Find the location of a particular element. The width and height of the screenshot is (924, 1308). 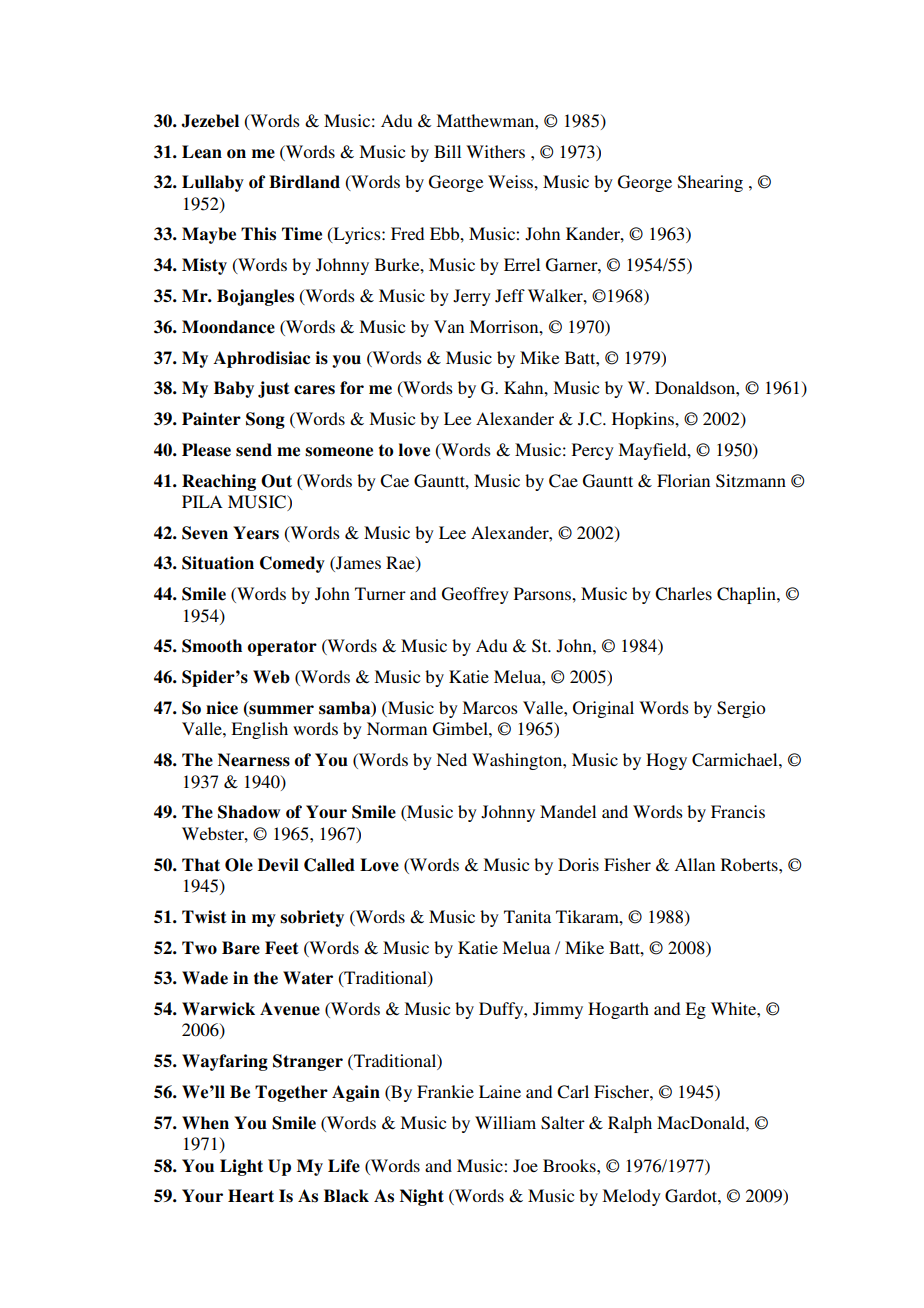

Melody is located at coordinates (631, 1197).
